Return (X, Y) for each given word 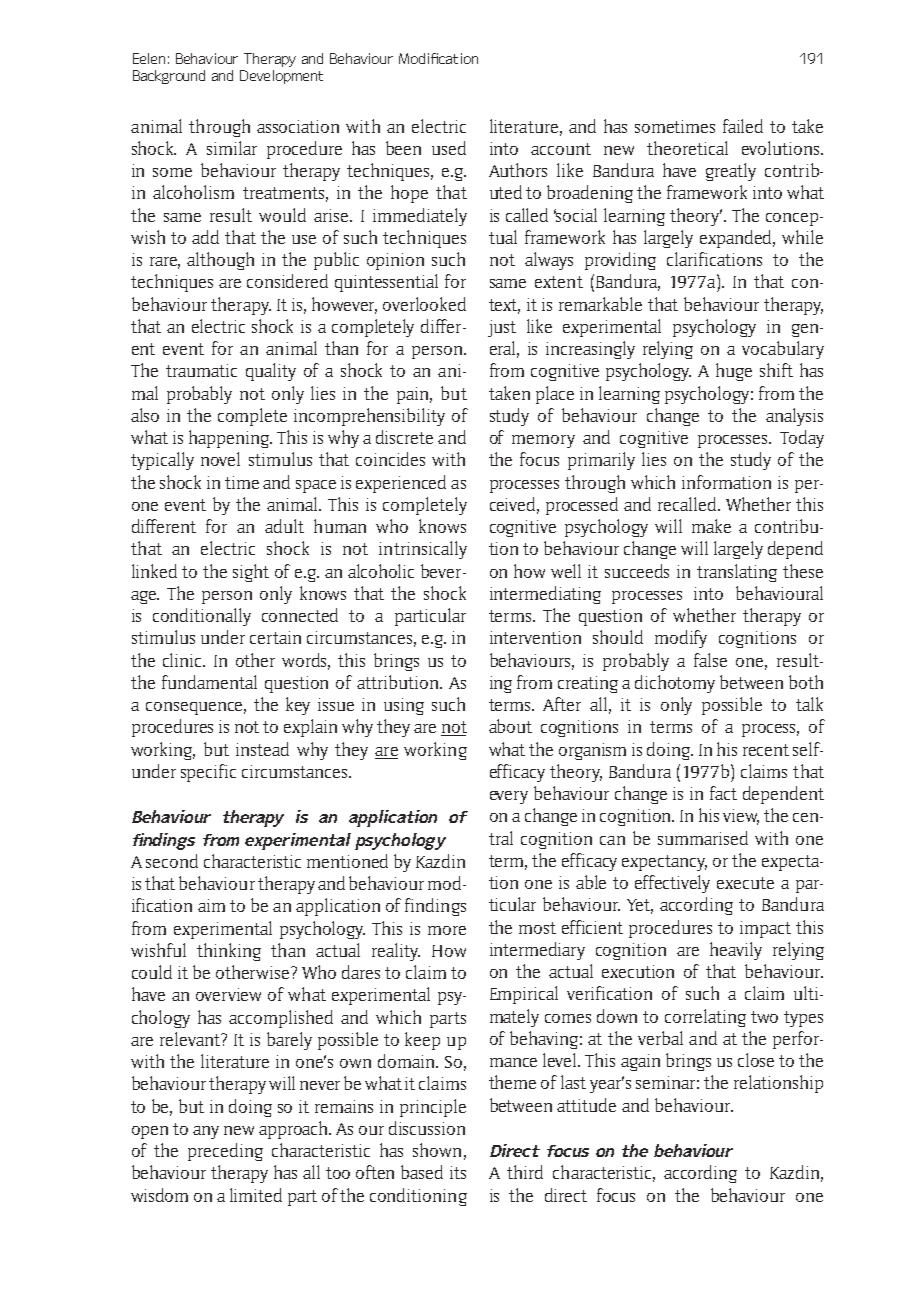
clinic (184, 660)
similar (232, 148)
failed (743, 126)
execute (745, 883)
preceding (225, 1152)
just (502, 328)
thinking (229, 952)
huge (734, 372)
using (404, 706)
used (449, 148)
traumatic (201, 370)
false (710, 660)
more (447, 930)
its (458, 1172)
